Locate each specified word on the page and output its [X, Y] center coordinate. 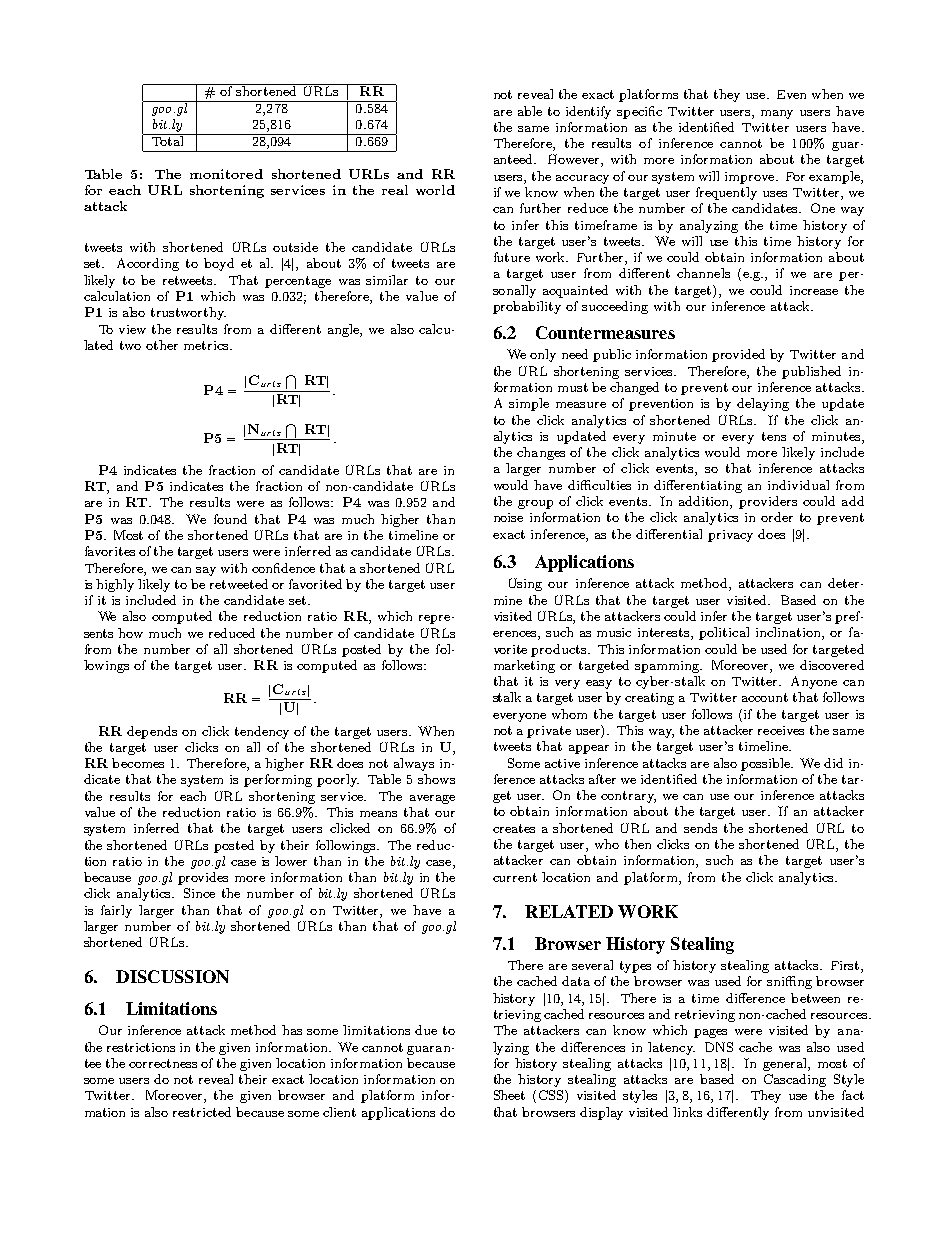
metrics [207, 345]
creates [514, 828]
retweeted [239, 584]
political [724, 633]
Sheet [509, 1095]
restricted [202, 1112]
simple [529, 404]
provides [203, 878]
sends [700, 828]
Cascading [795, 1080]
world [435, 190]
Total [167, 140]
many [777, 114]
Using [525, 584]
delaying [763, 404]
